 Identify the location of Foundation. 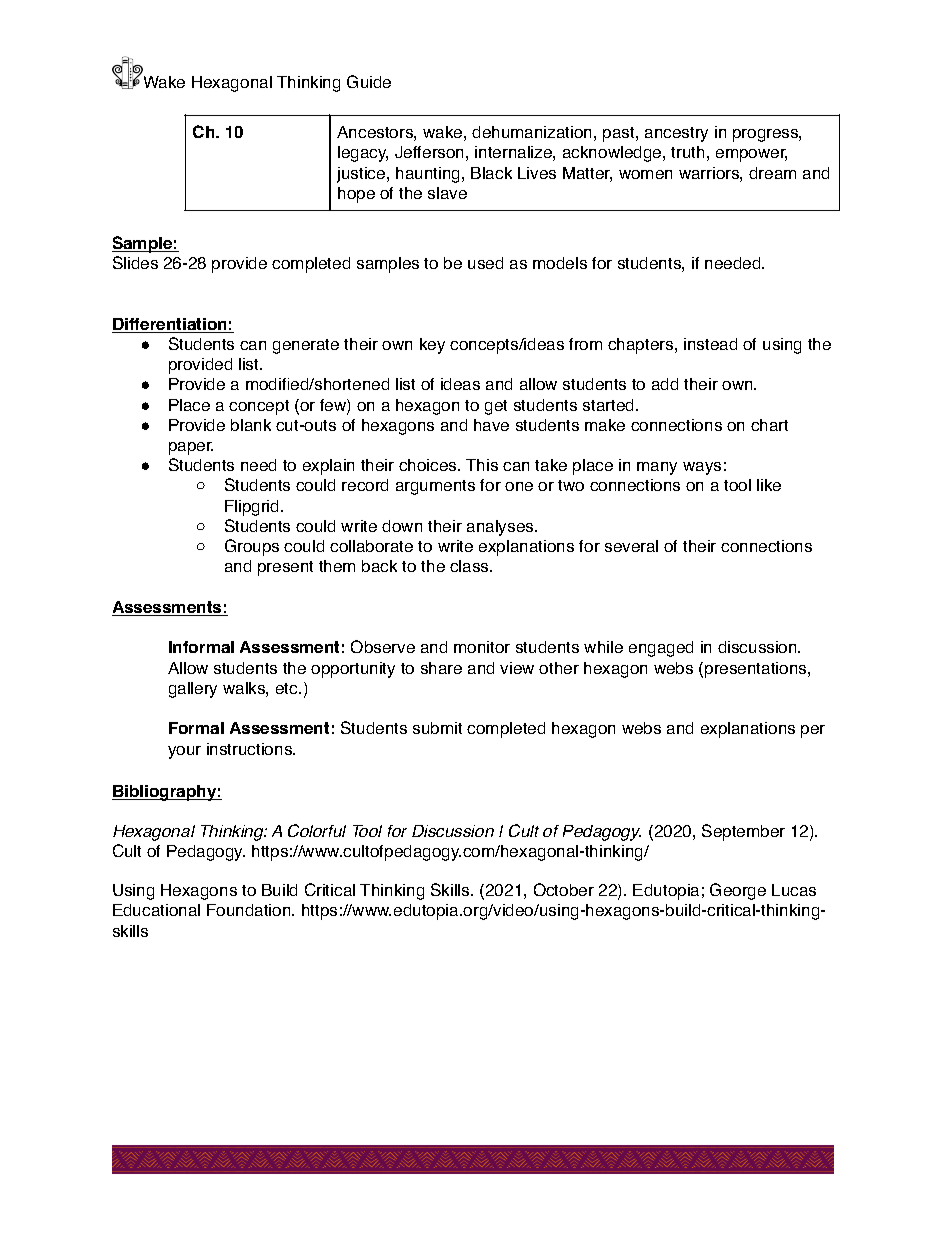
(250, 910).
